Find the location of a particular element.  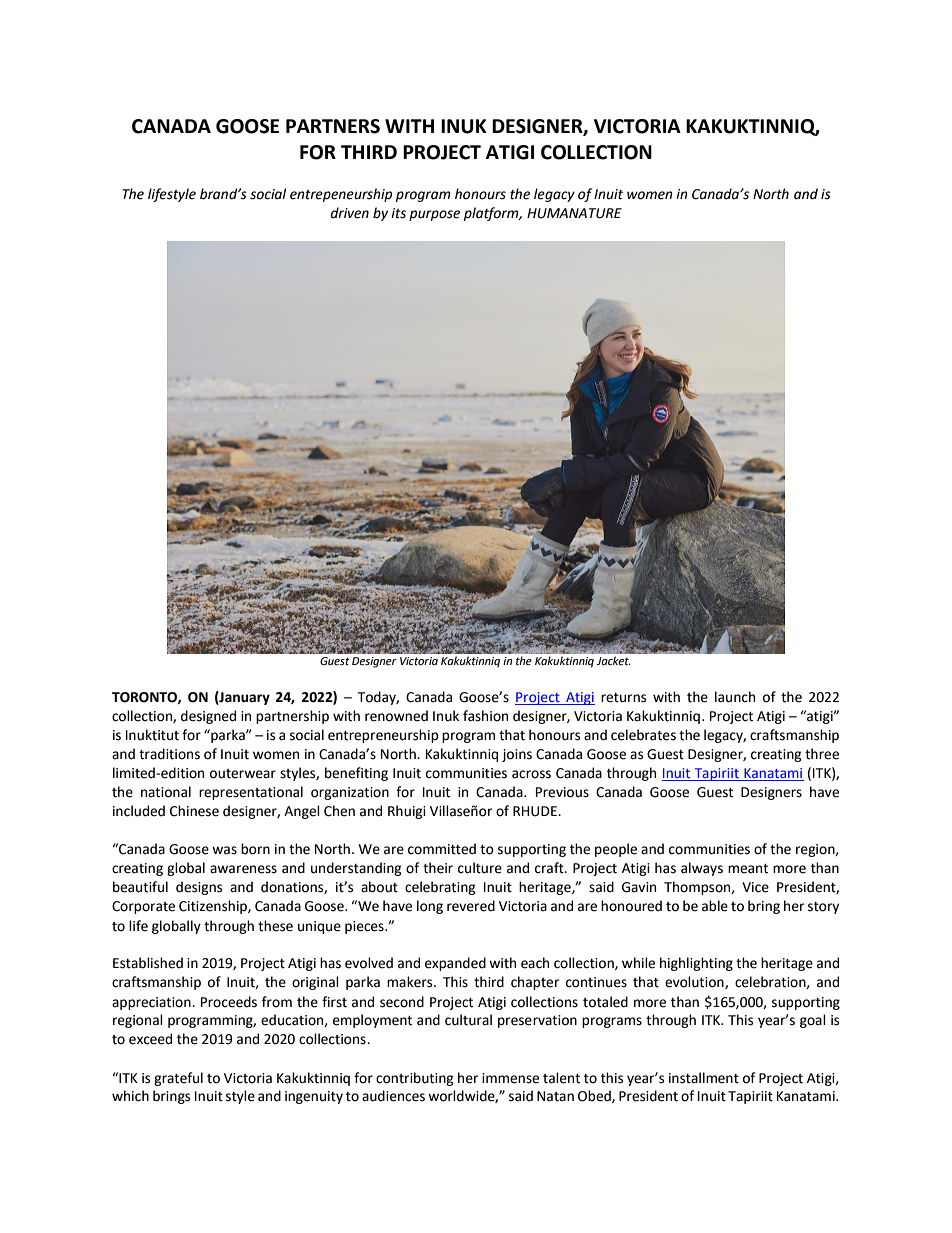

across is located at coordinates (531, 774).
